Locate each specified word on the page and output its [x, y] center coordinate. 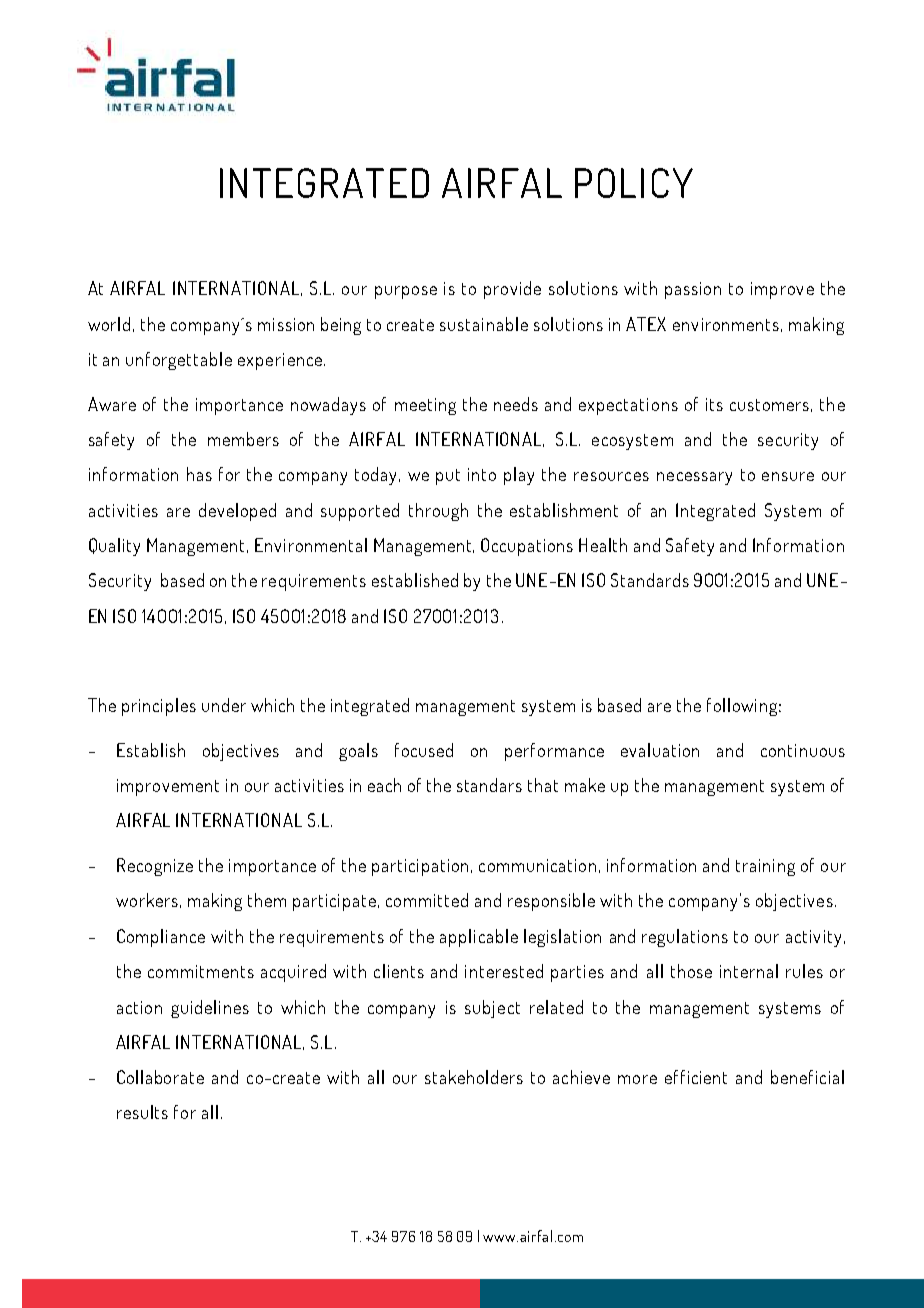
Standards [650, 580]
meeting [425, 406]
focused [424, 750]
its [714, 404]
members [243, 439]
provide [512, 290]
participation [422, 867]
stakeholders [474, 1077]
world [109, 324]
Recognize [155, 867]
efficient [696, 1077]
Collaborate [160, 1077]
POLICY [634, 183]
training [765, 867]
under [224, 705]
